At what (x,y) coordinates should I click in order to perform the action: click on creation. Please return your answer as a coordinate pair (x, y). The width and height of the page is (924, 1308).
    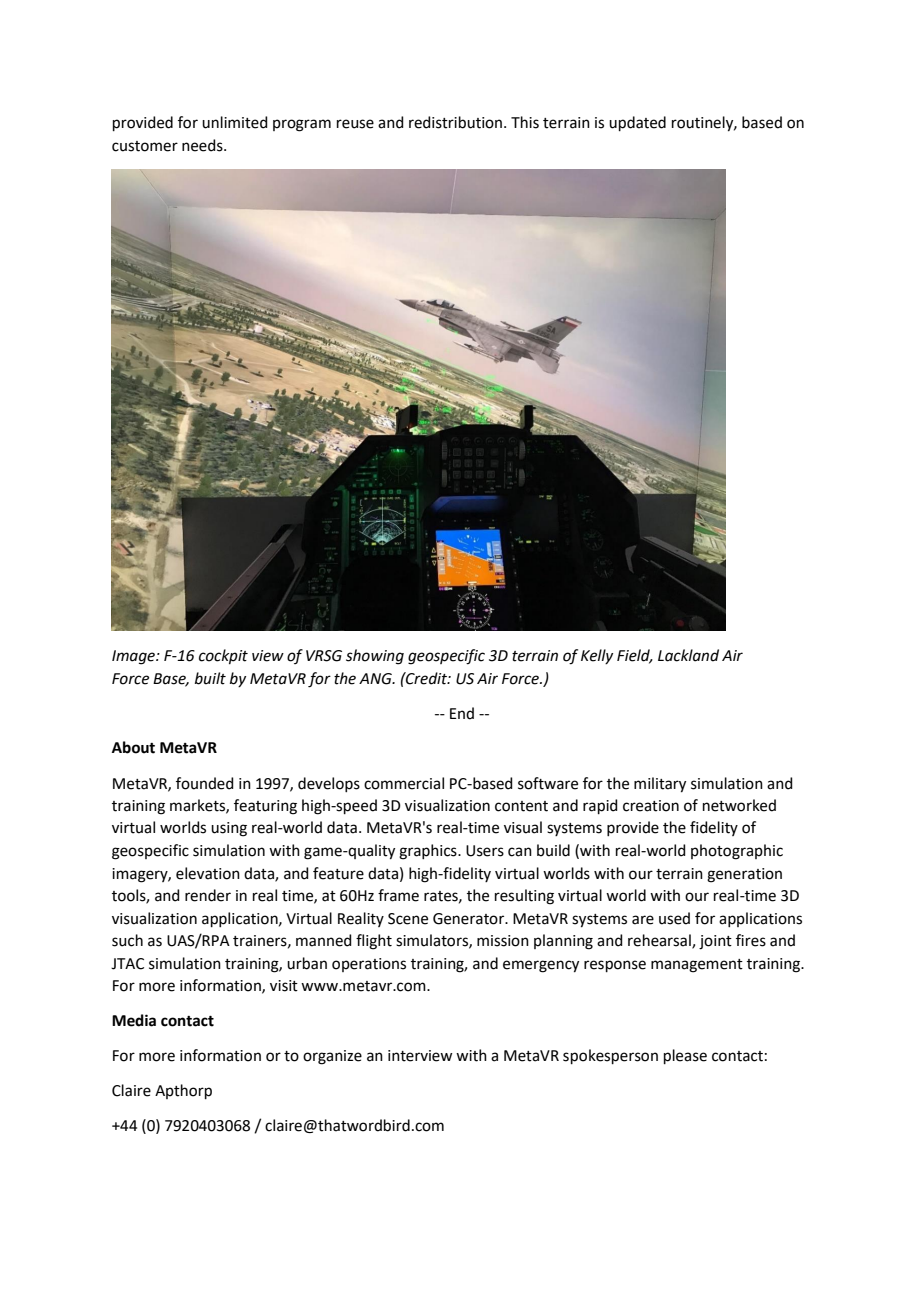
    Looking at the image, I should click on (651, 806).
